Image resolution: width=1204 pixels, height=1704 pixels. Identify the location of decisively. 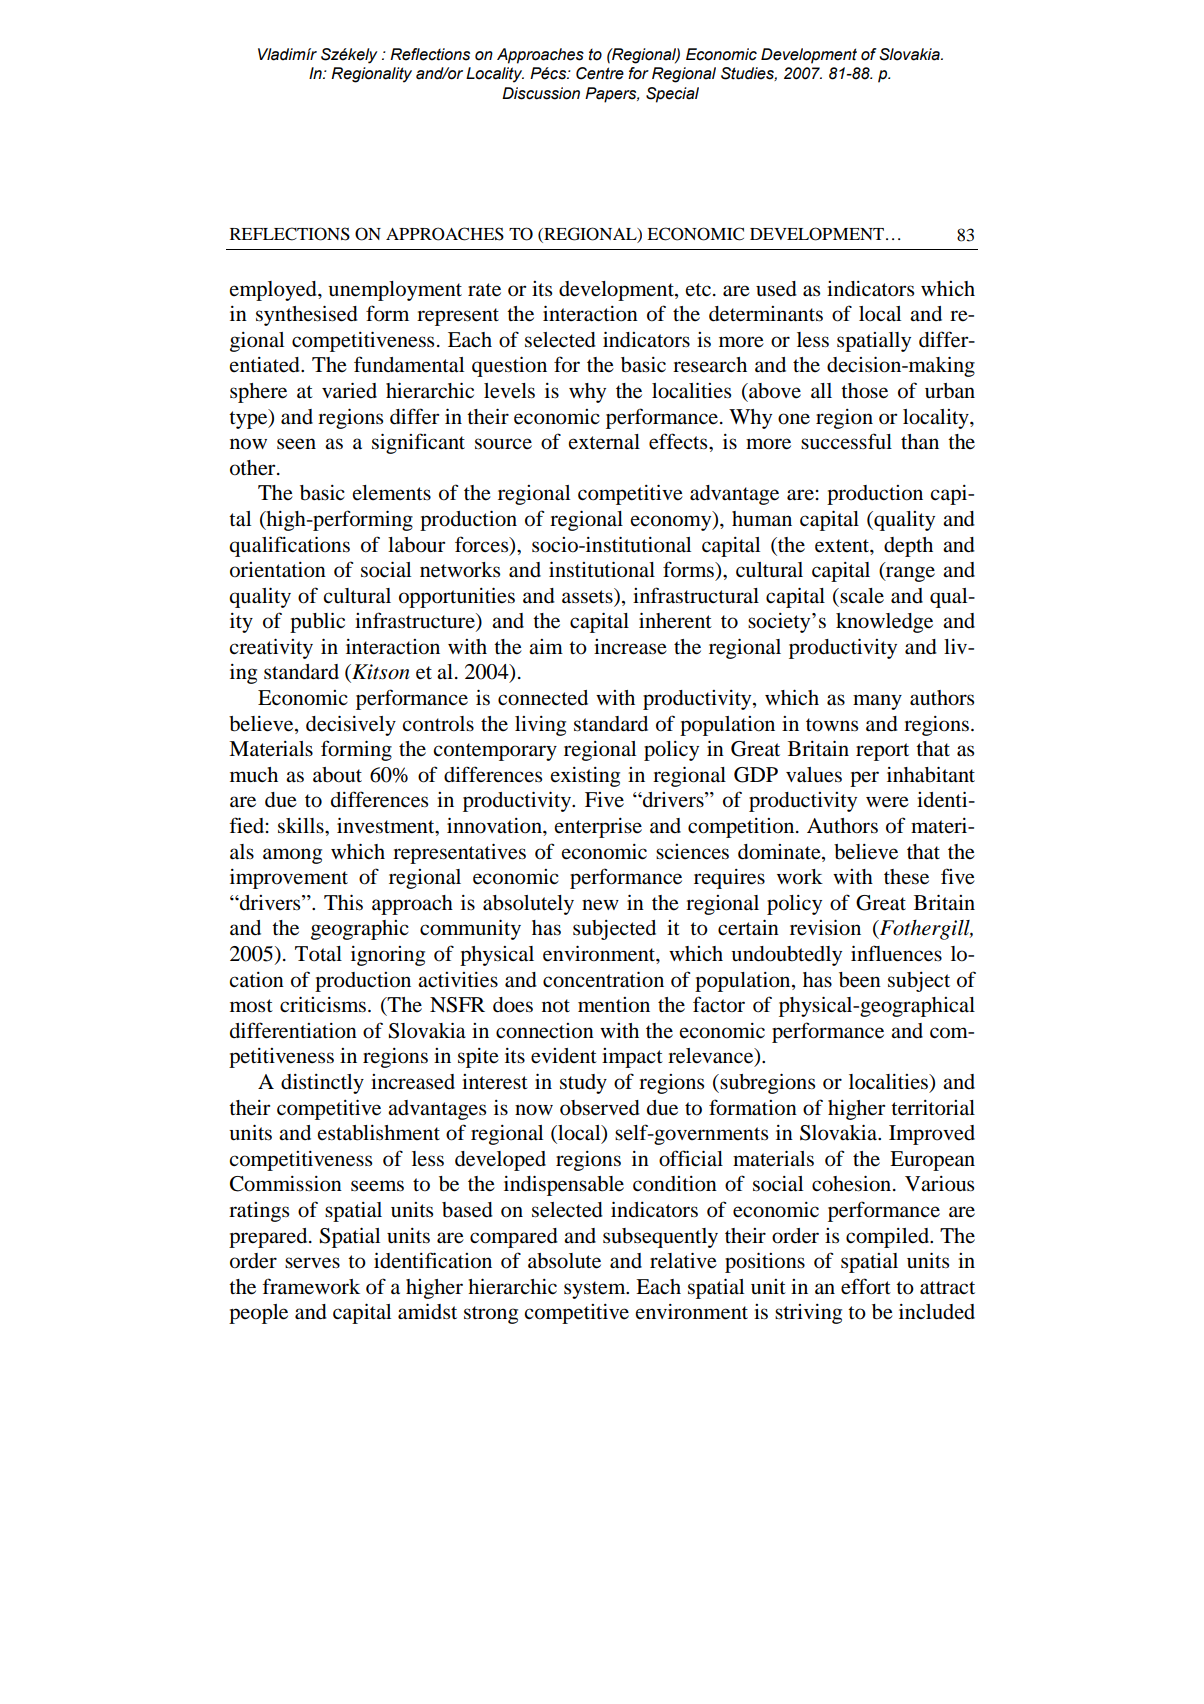
(351, 725).
